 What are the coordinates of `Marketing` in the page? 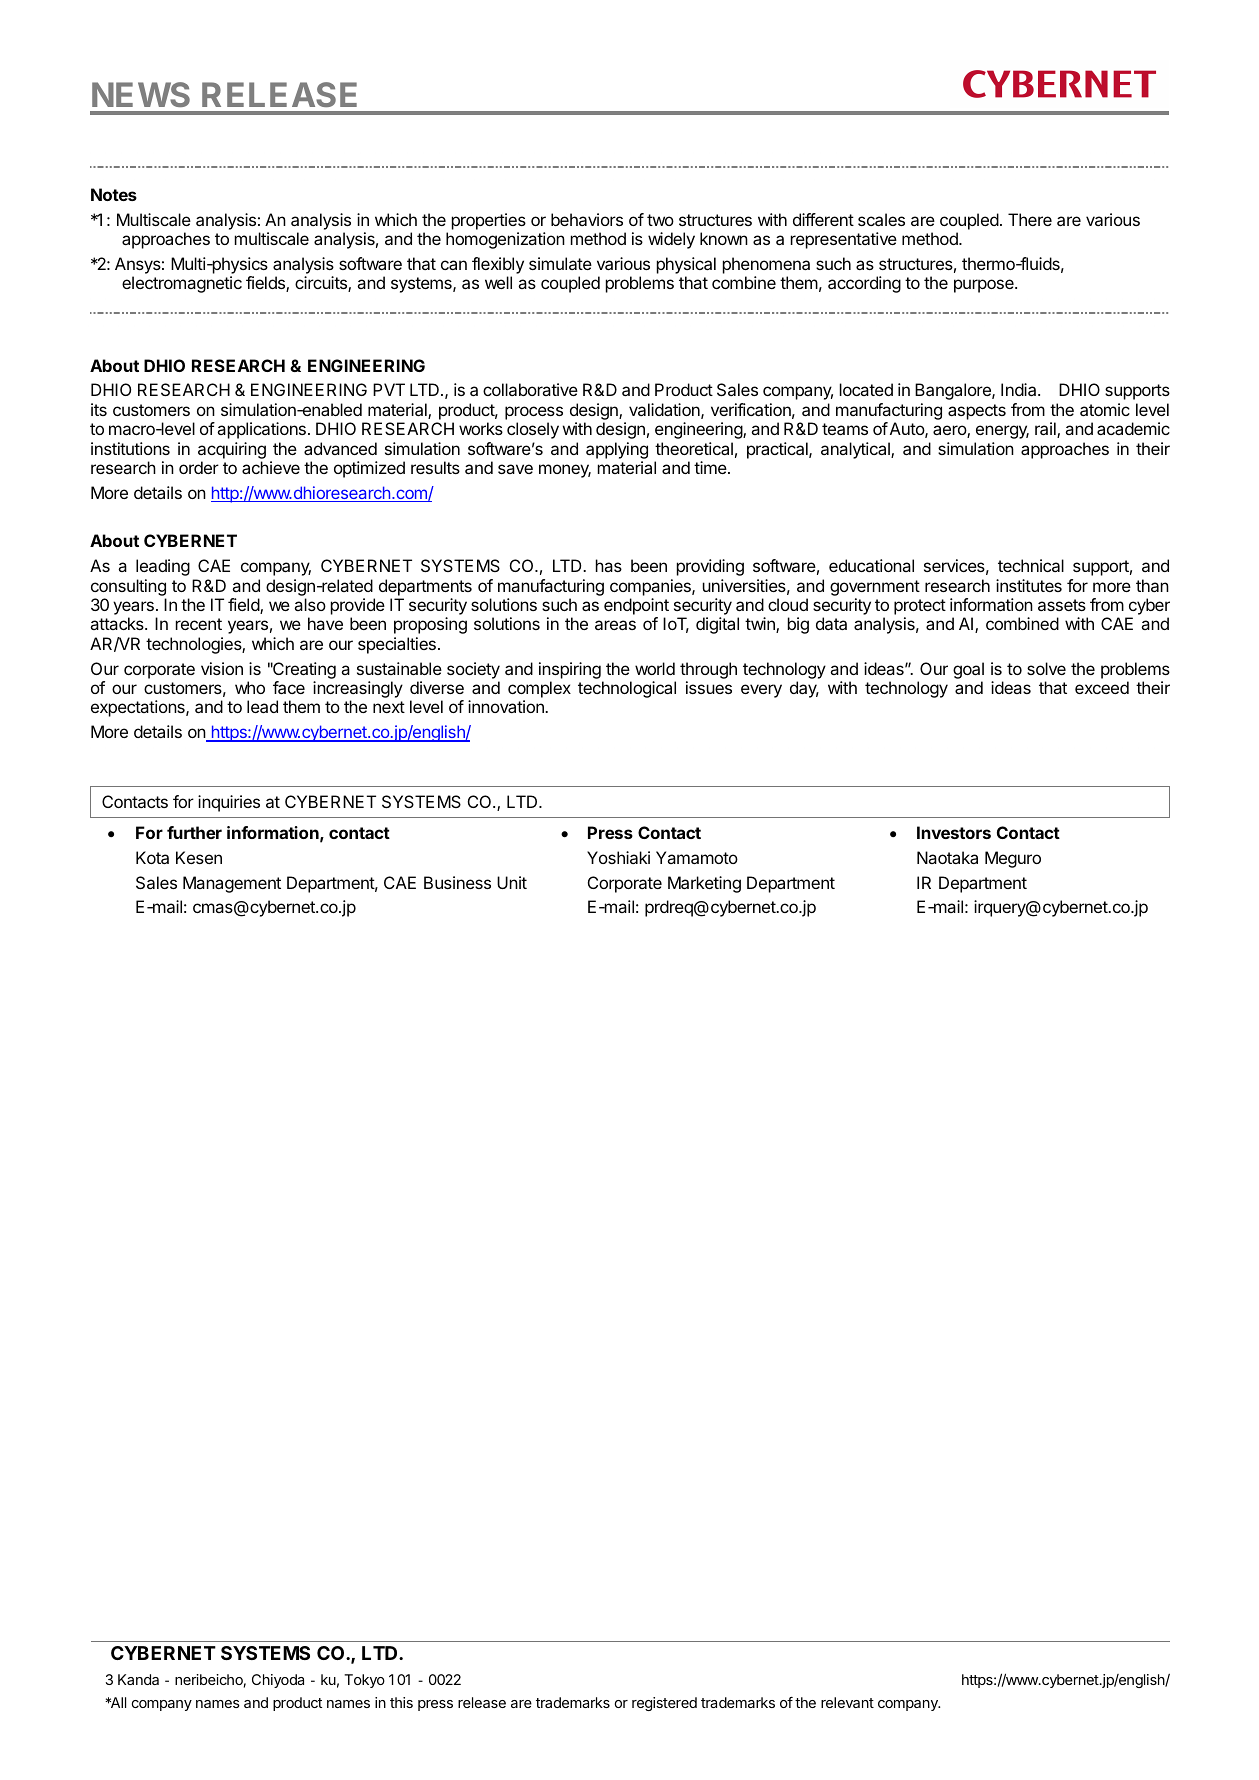 It's located at (704, 884).
